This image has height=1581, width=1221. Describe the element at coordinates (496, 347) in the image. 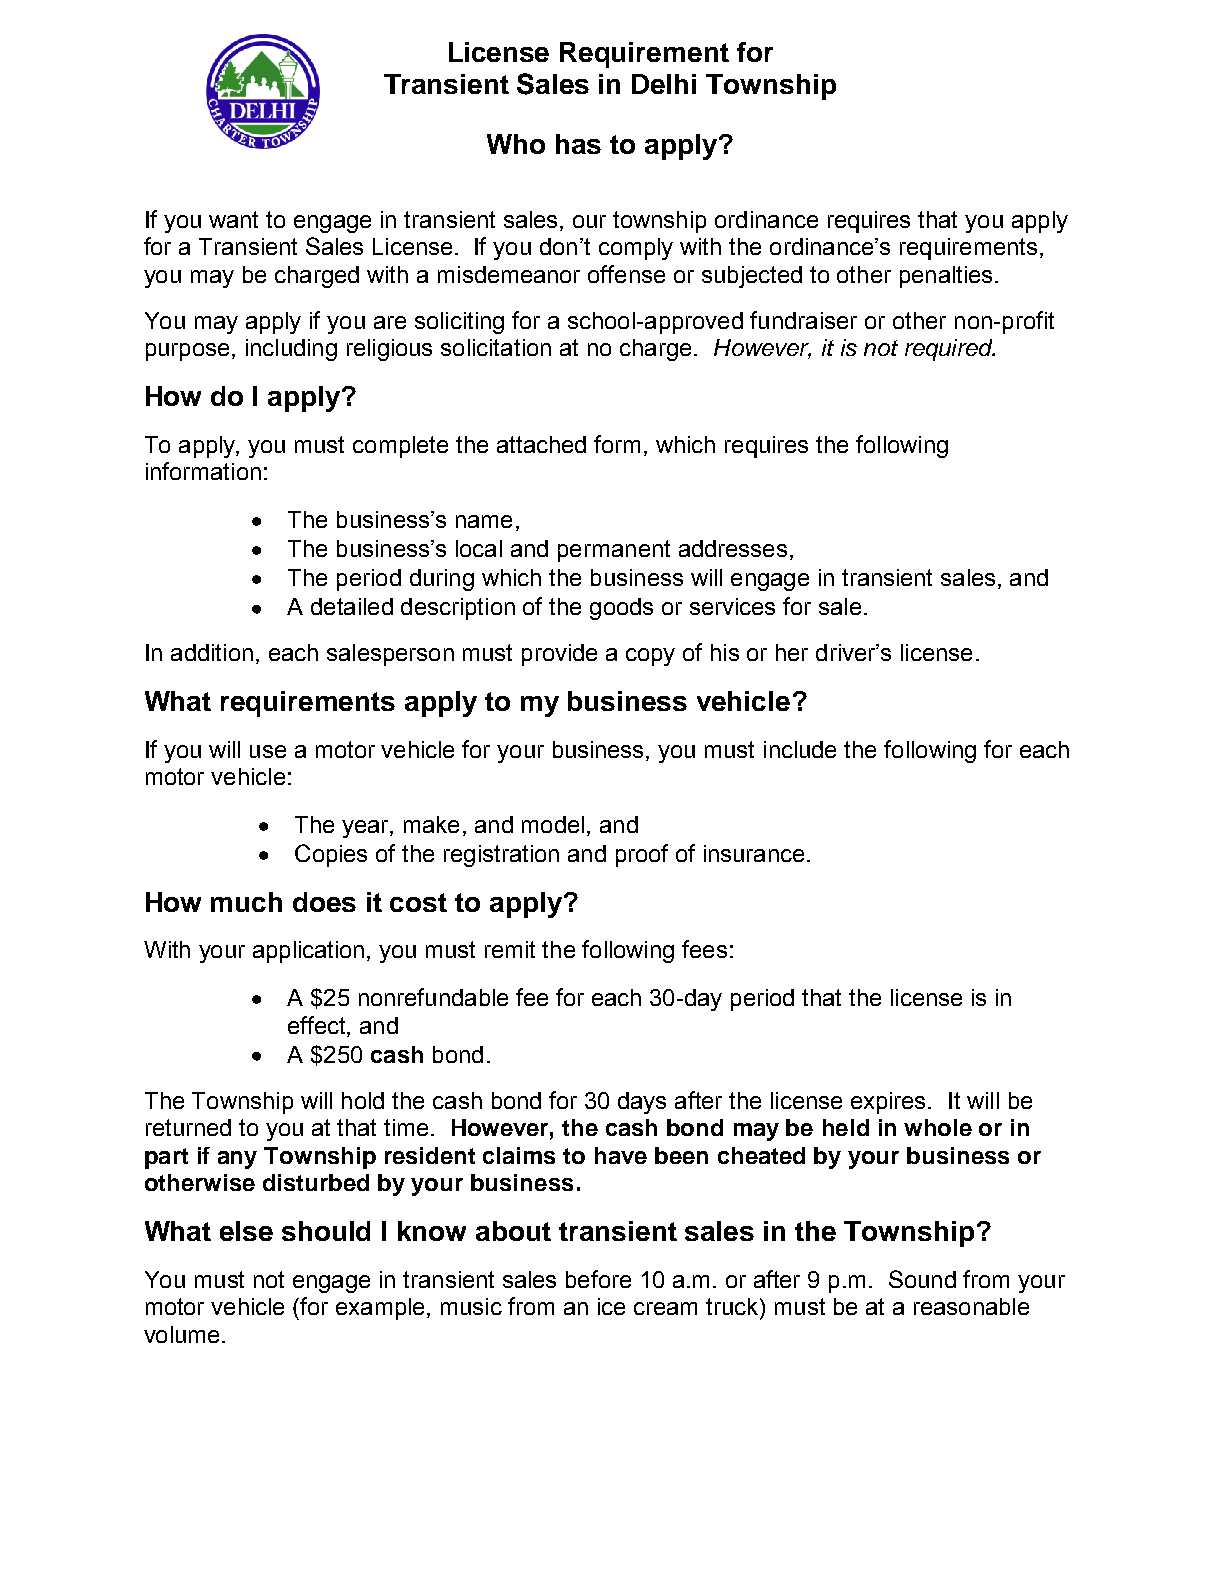

I see `solicitation` at that location.
